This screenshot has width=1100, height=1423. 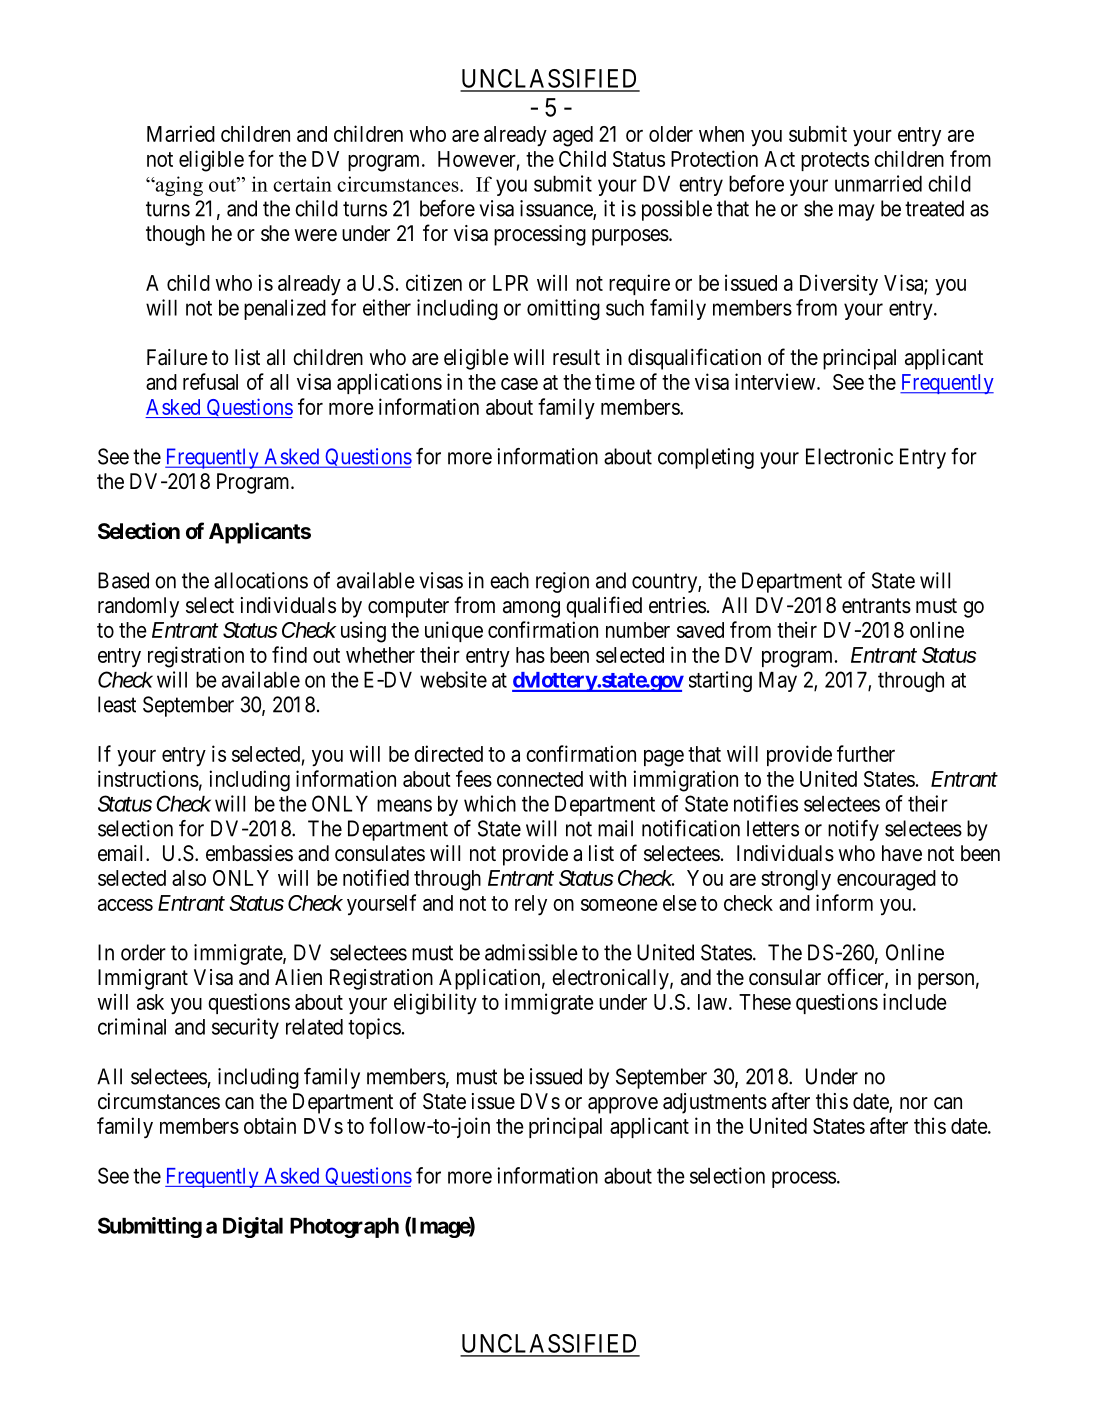 I want to click on further, so click(x=866, y=753).
